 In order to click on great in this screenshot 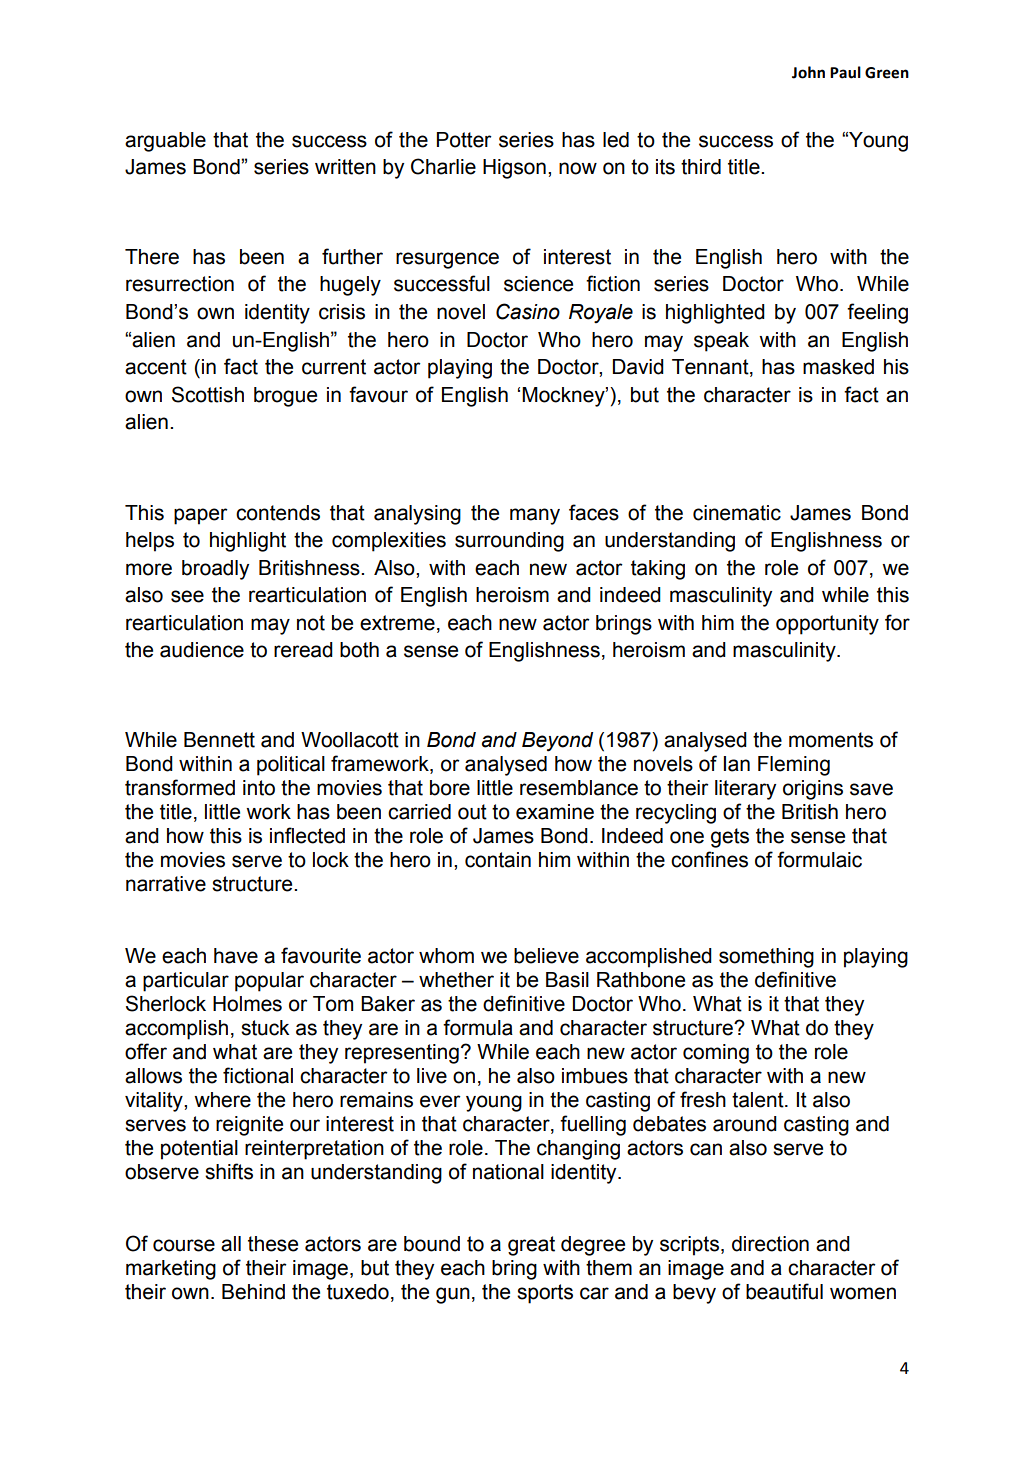, I will do `click(531, 1246)`.
